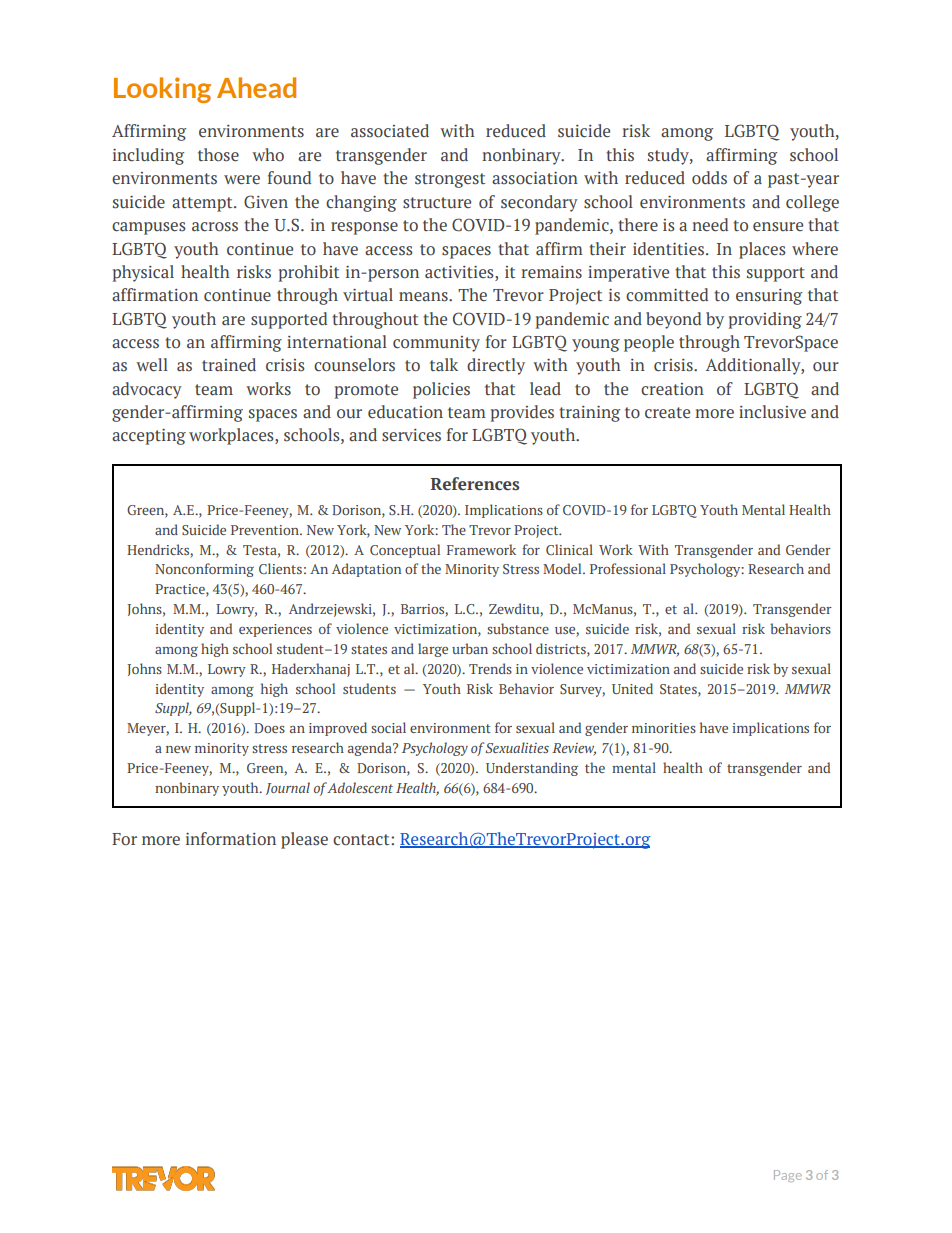  Describe the element at coordinates (532, 769) in the page. I see `Understanding` at that location.
